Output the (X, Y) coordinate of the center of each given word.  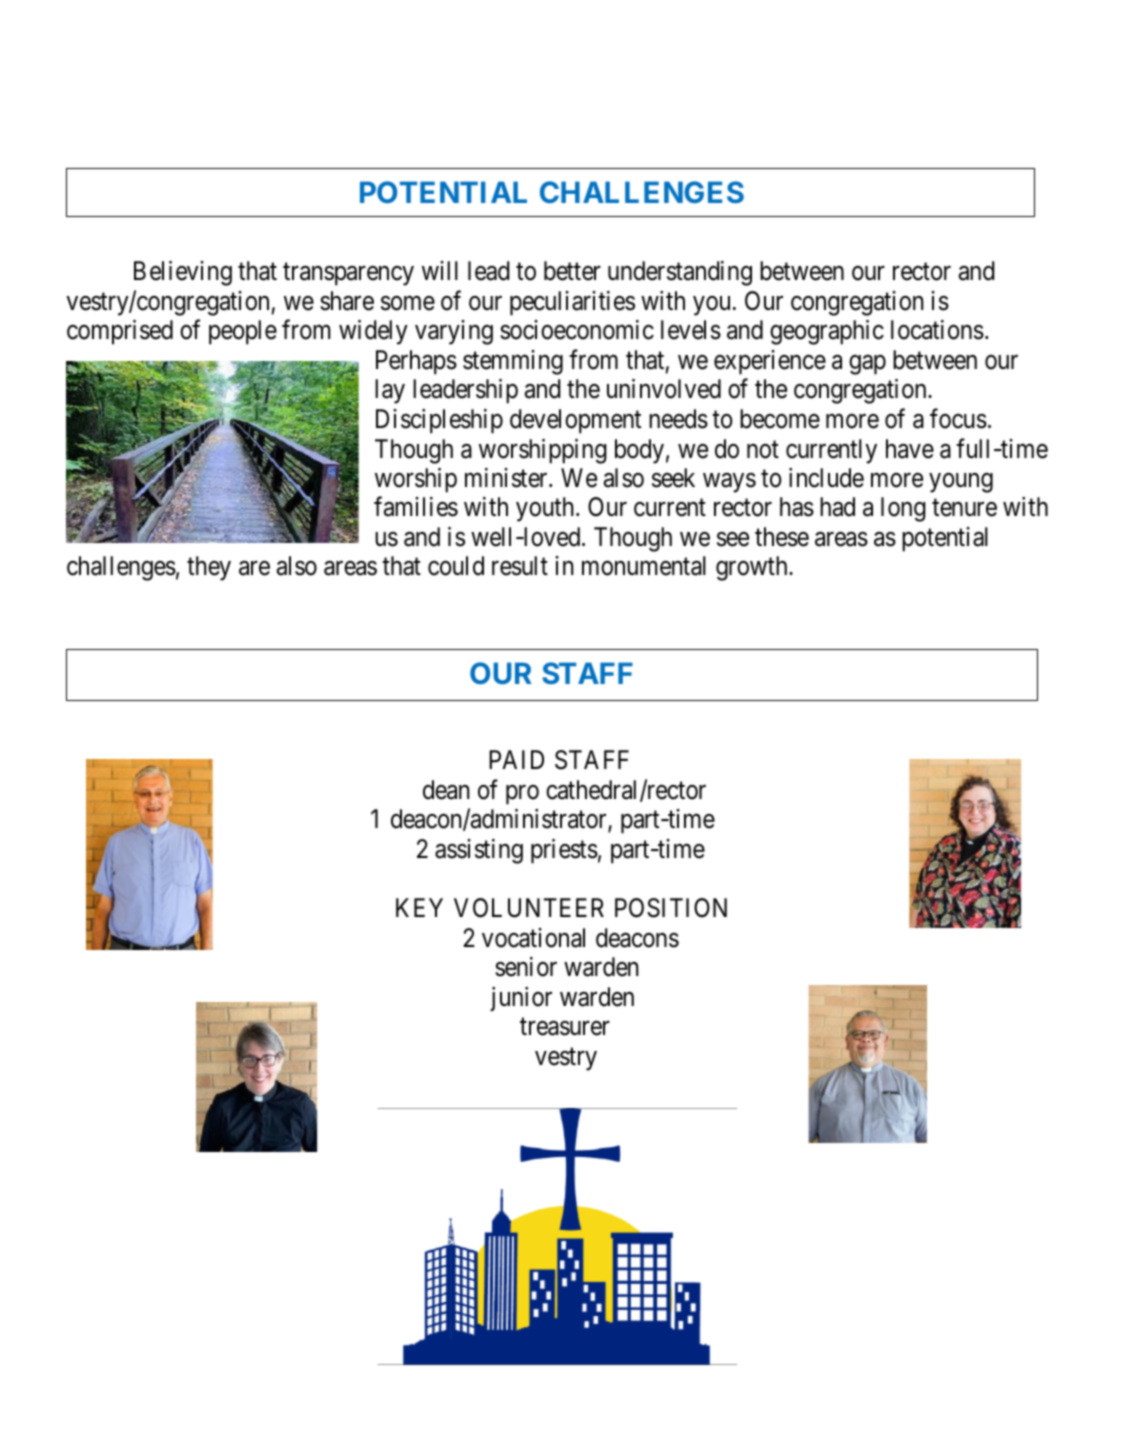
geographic (827, 332)
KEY (419, 907)
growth (753, 568)
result (520, 566)
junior (521, 999)
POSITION (671, 908)
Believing (183, 273)
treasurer (565, 1027)
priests (564, 851)
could (456, 566)
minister (507, 478)
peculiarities (572, 303)
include (826, 478)
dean (446, 790)
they (209, 568)
